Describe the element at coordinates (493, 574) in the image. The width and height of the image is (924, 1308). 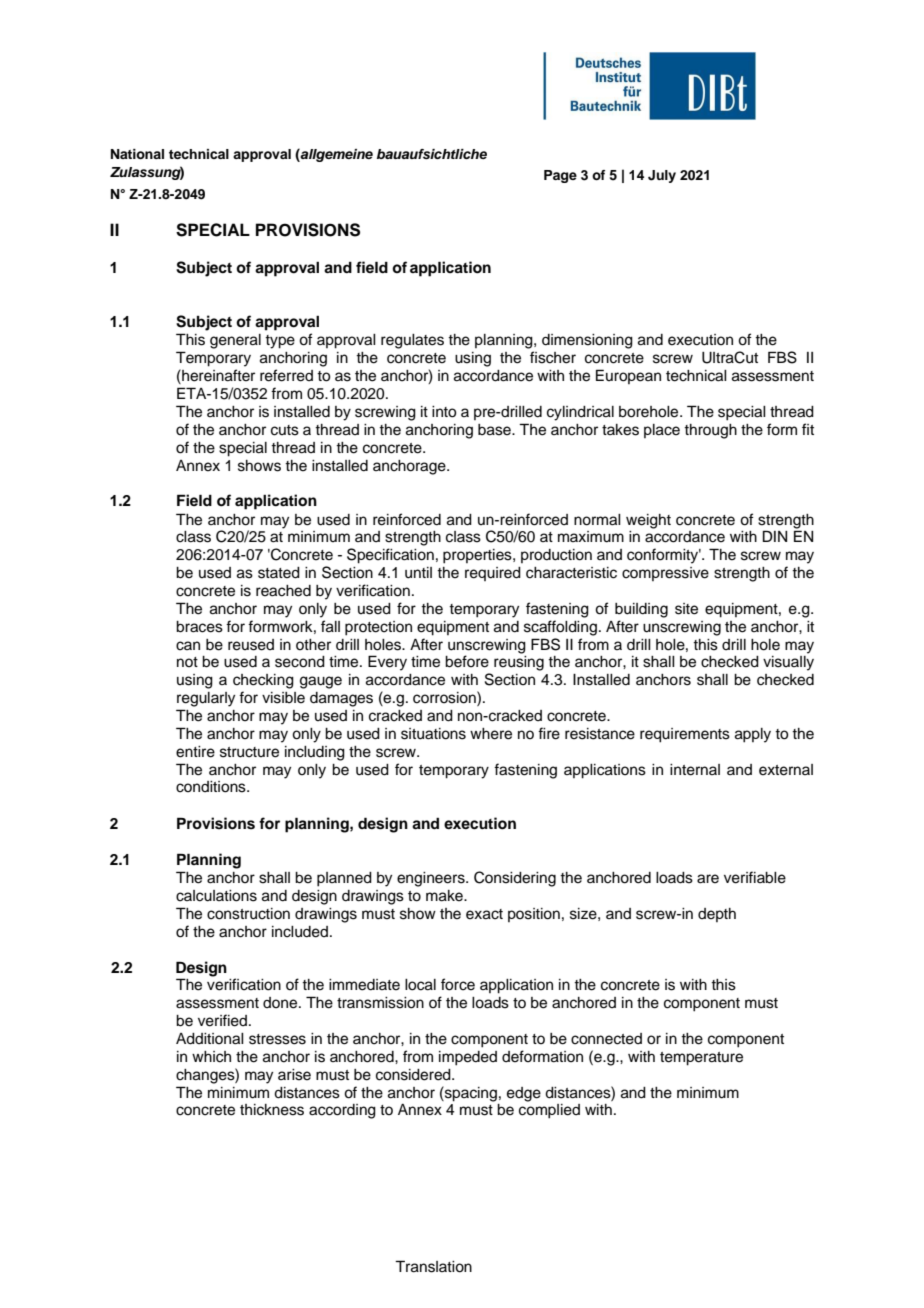
I see `required` at that location.
